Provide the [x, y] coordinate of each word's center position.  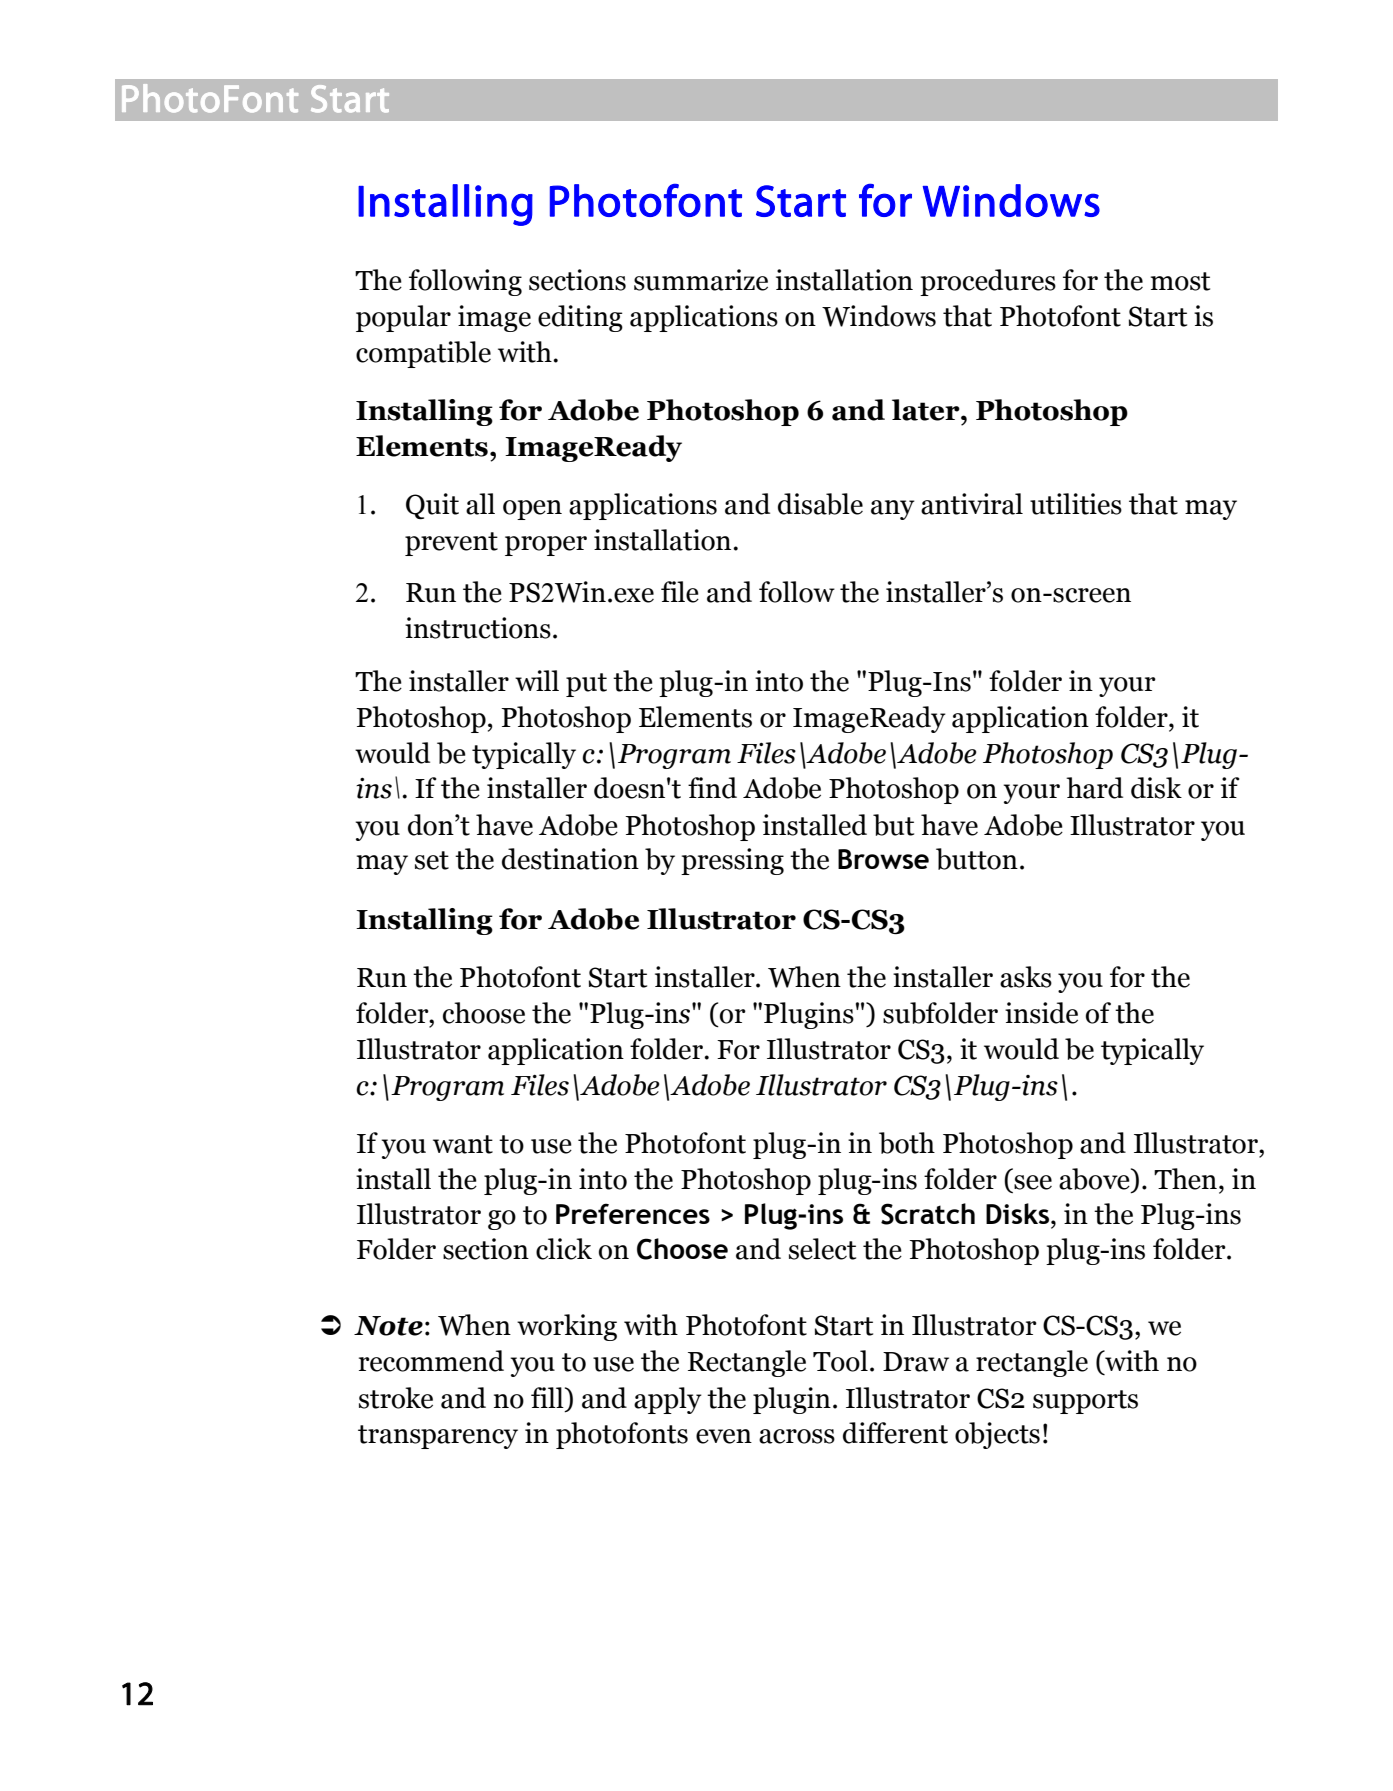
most [1180, 281]
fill [548, 1397]
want [463, 1144]
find [712, 788]
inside [1041, 1013]
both [907, 1143]
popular [403, 318]
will [537, 680]
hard [1094, 788]
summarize [701, 280]
